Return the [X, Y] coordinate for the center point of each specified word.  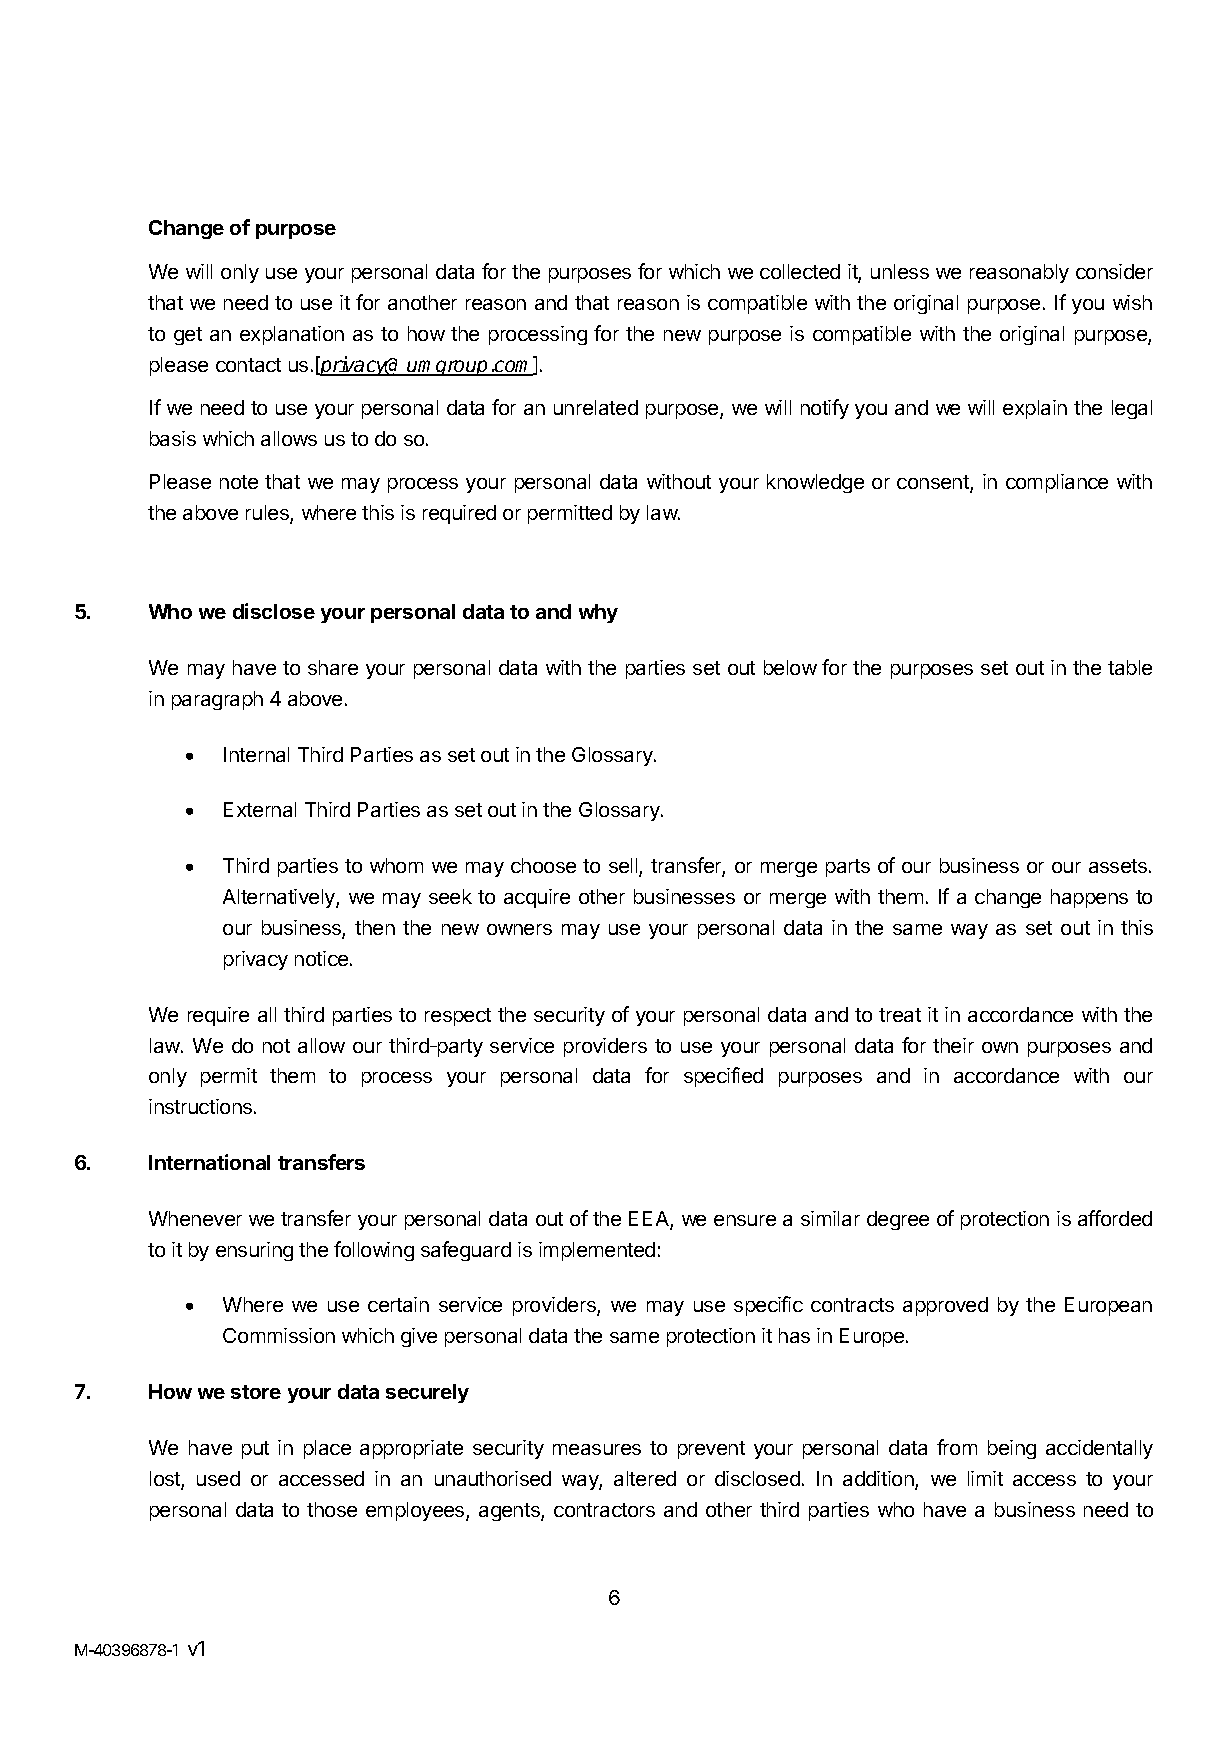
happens [1089, 898]
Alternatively [280, 898]
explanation [292, 335]
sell [624, 867]
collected [800, 271]
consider [1114, 271]
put [255, 1450]
